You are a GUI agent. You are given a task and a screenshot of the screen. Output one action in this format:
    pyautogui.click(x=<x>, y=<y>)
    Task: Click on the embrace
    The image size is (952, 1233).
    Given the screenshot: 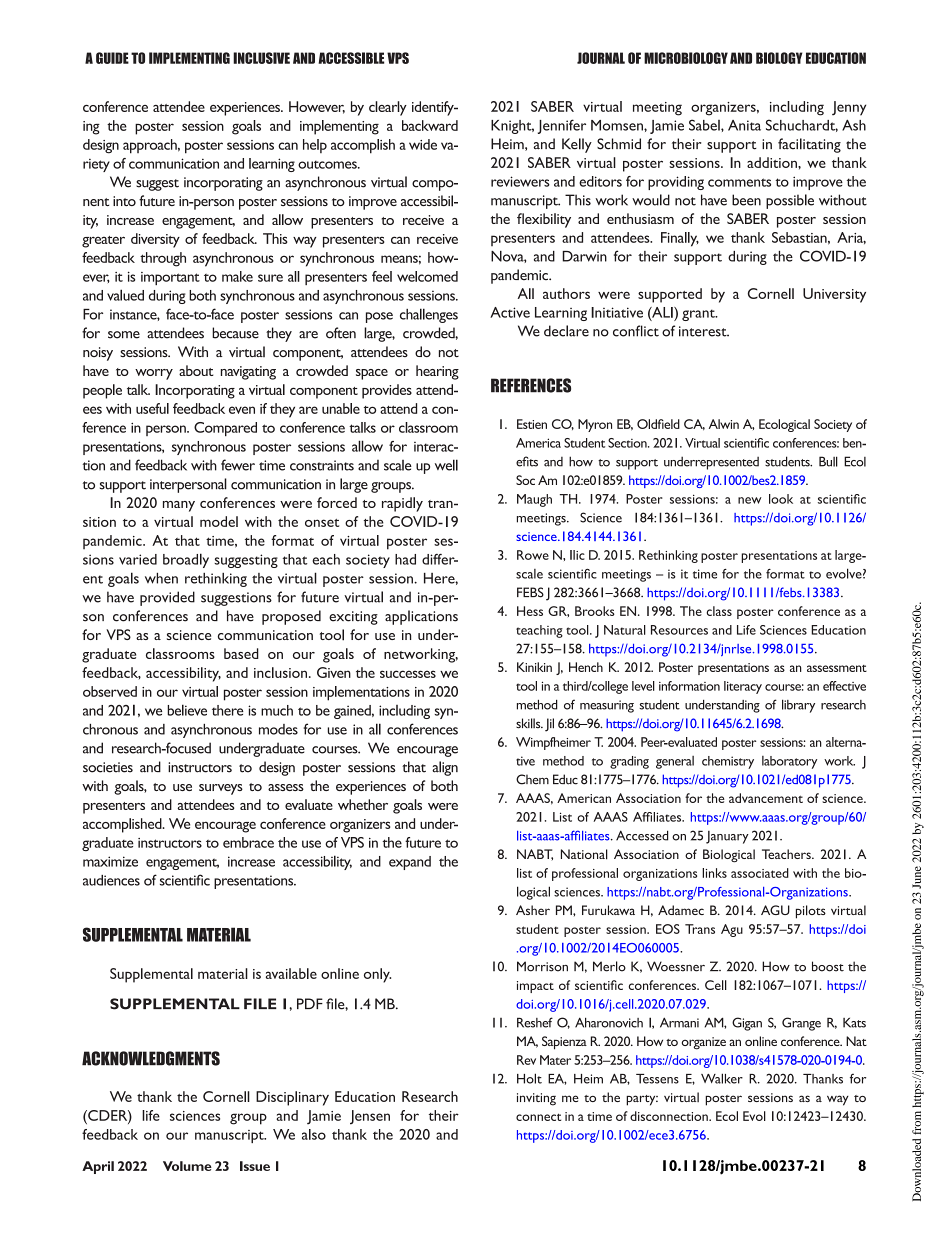 What is the action you would take?
    pyautogui.click(x=248, y=842)
